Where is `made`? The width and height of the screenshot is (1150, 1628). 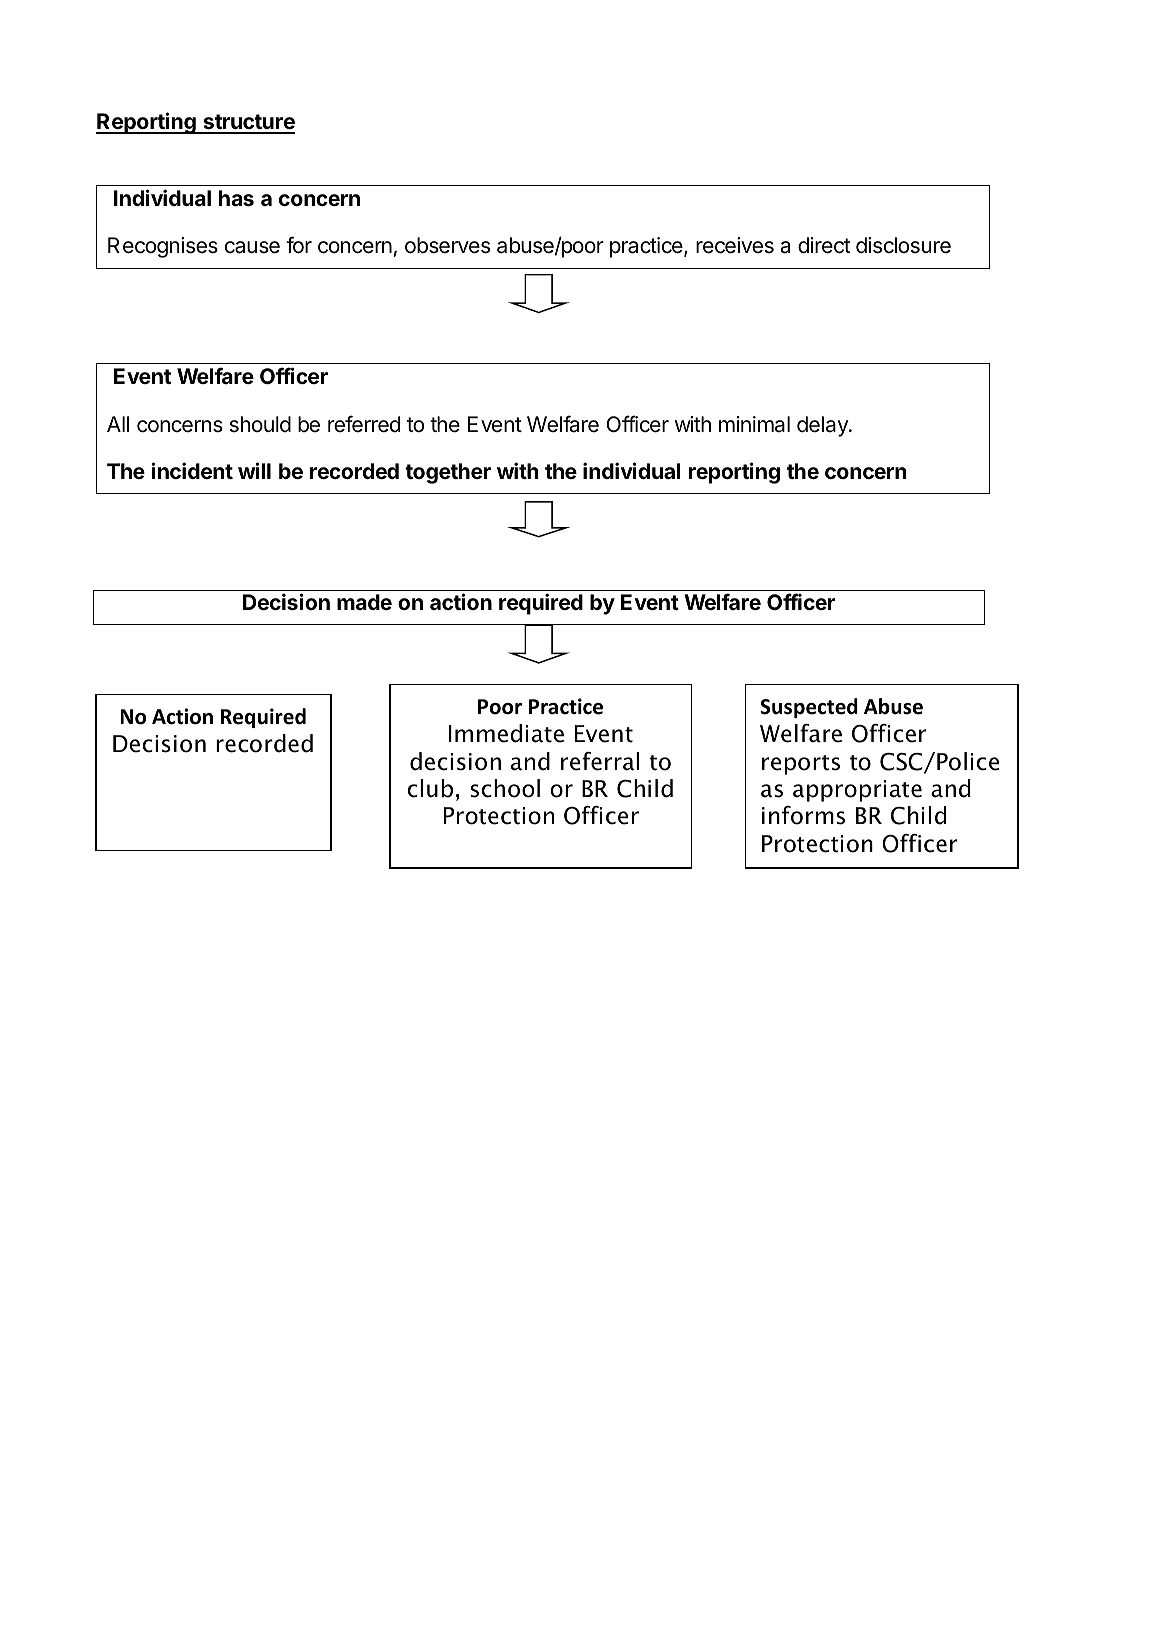 made is located at coordinates (364, 602).
